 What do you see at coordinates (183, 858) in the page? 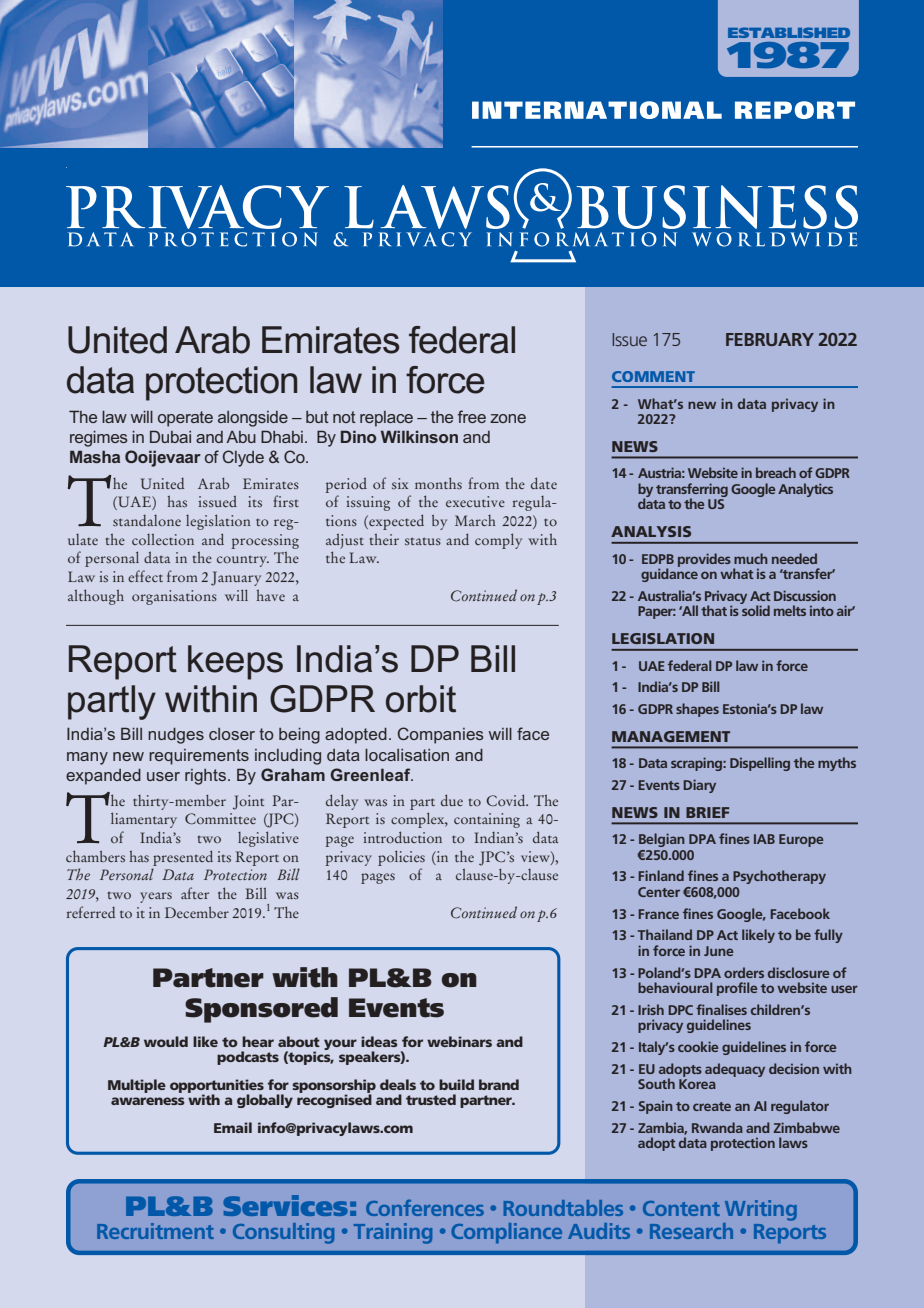
I see `presented` at bounding box center [183, 858].
